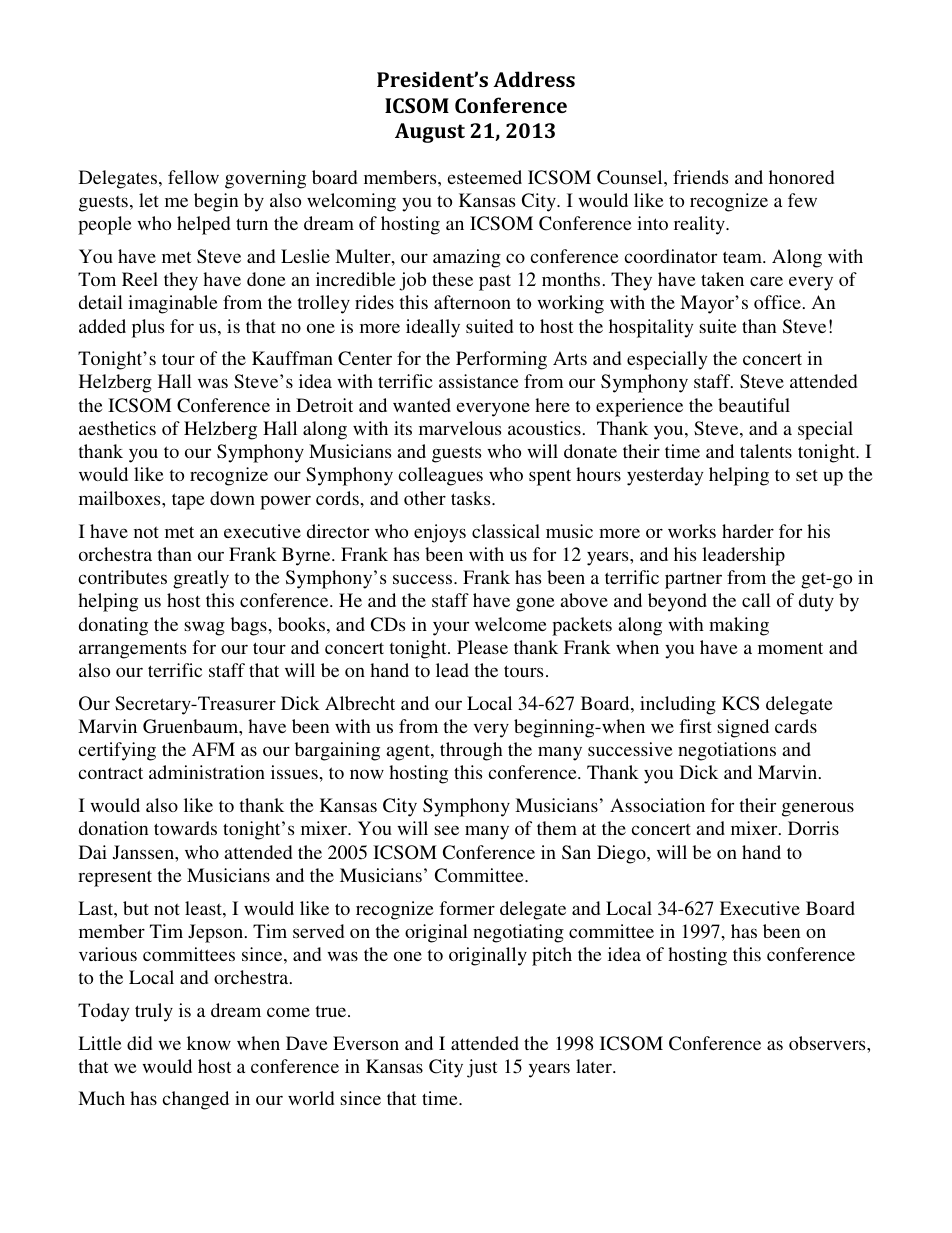 Image resolution: width=952 pixels, height=1233 pixels. I want to click on August, so click(430, 133).
